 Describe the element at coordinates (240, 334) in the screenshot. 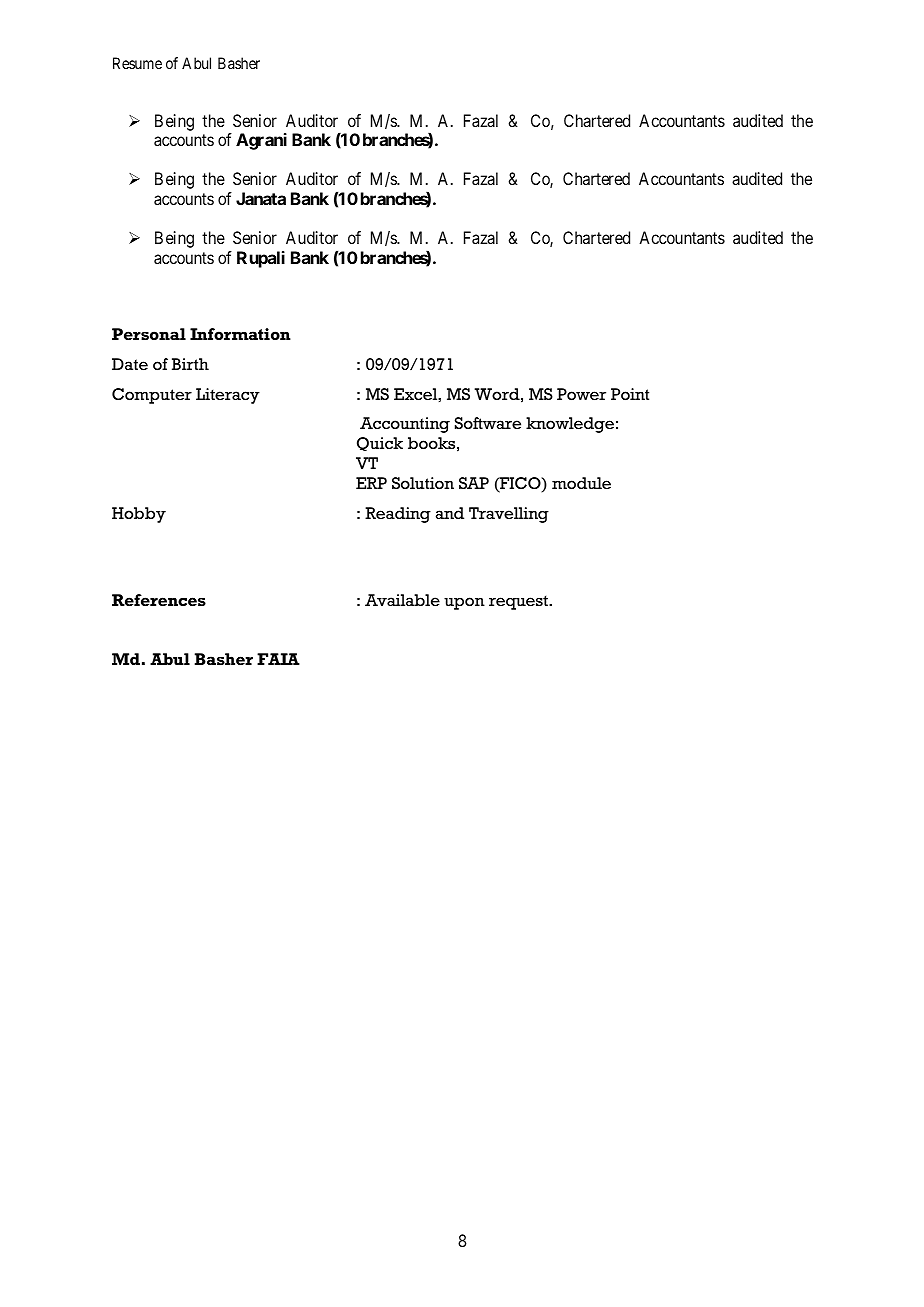

I see `Information` at that location.
